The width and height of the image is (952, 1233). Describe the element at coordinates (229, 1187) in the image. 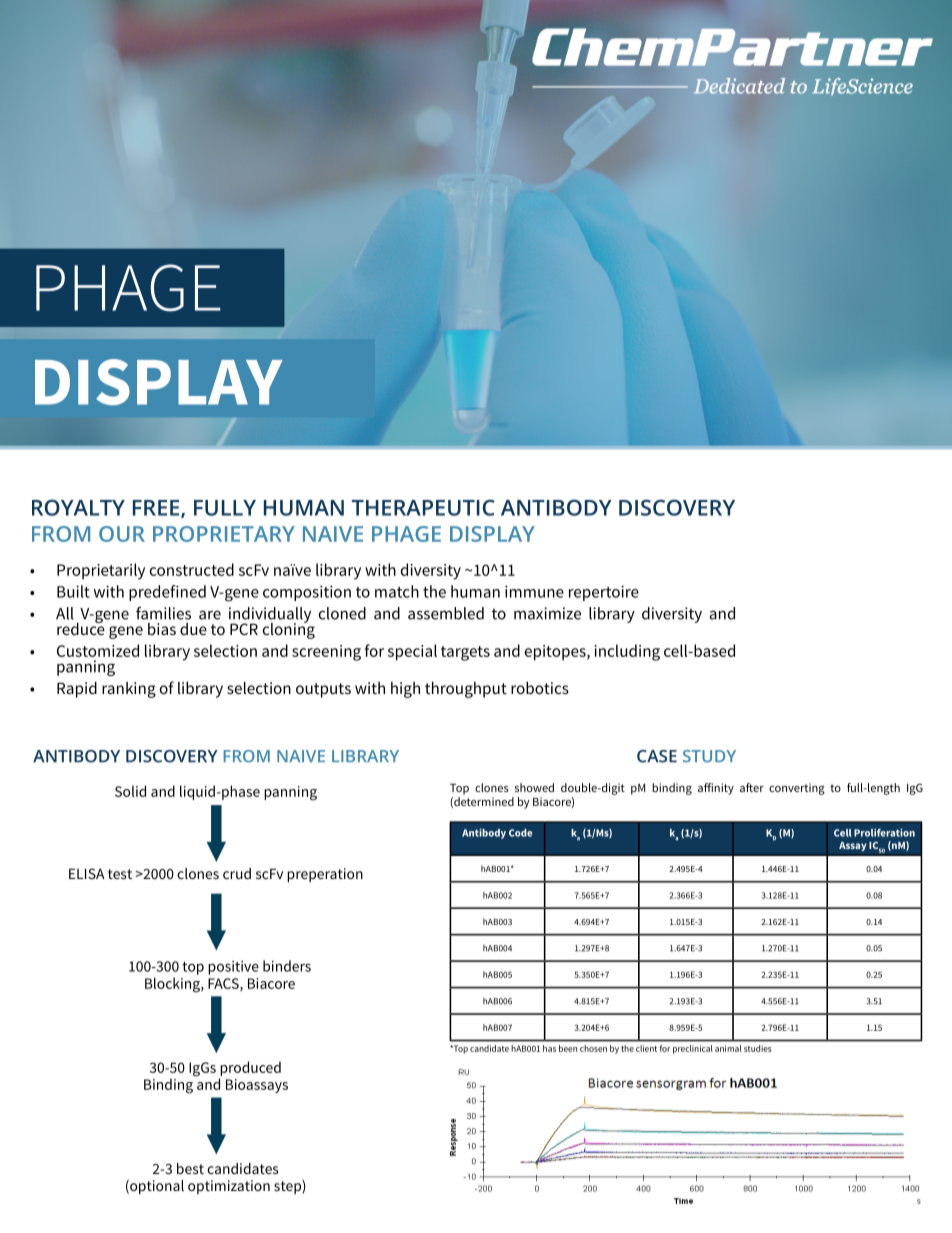

I see `optimization` at that location.
